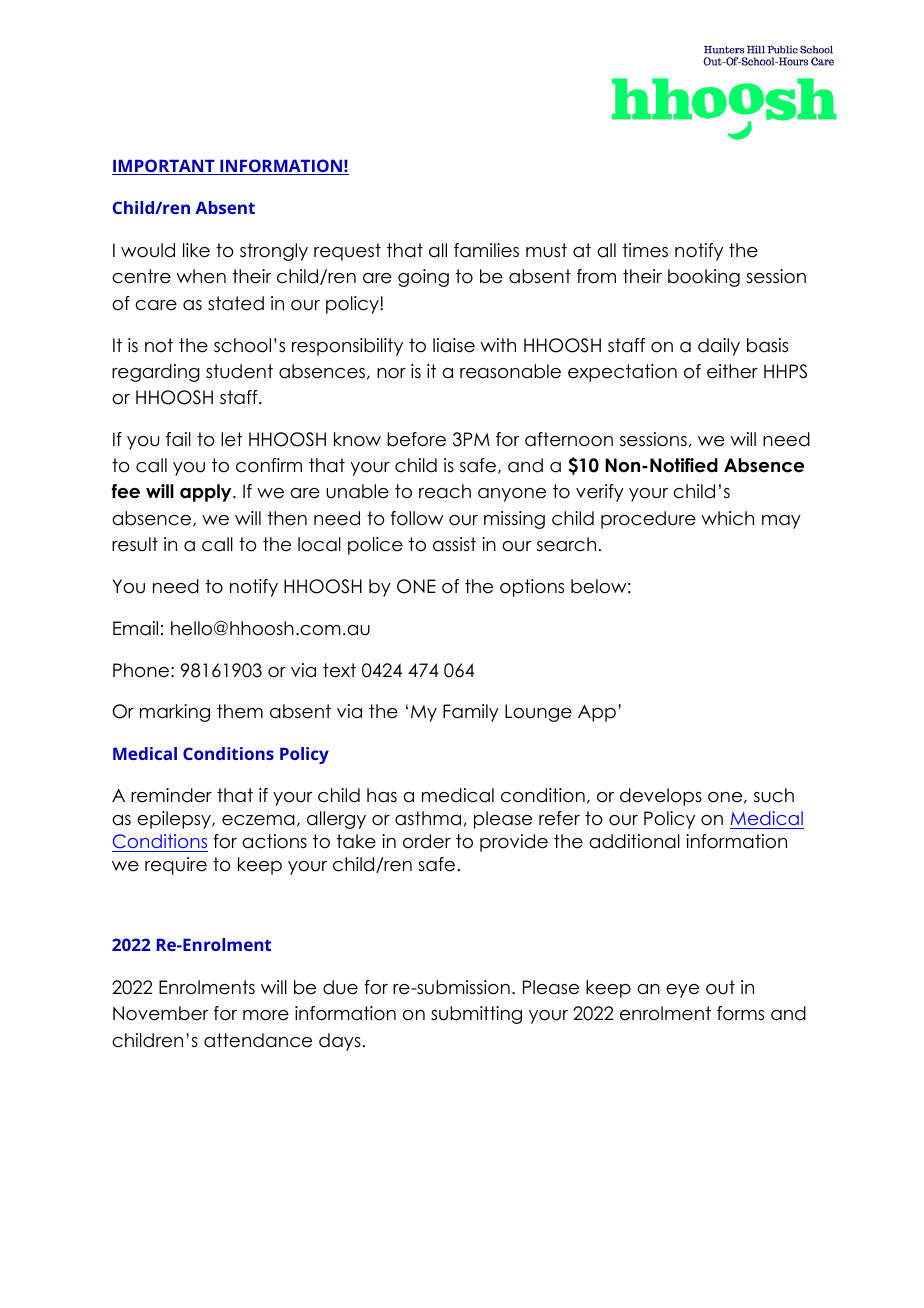  Describe the element at coordinates (445, 491) in the document. I see `reach` at that location.
